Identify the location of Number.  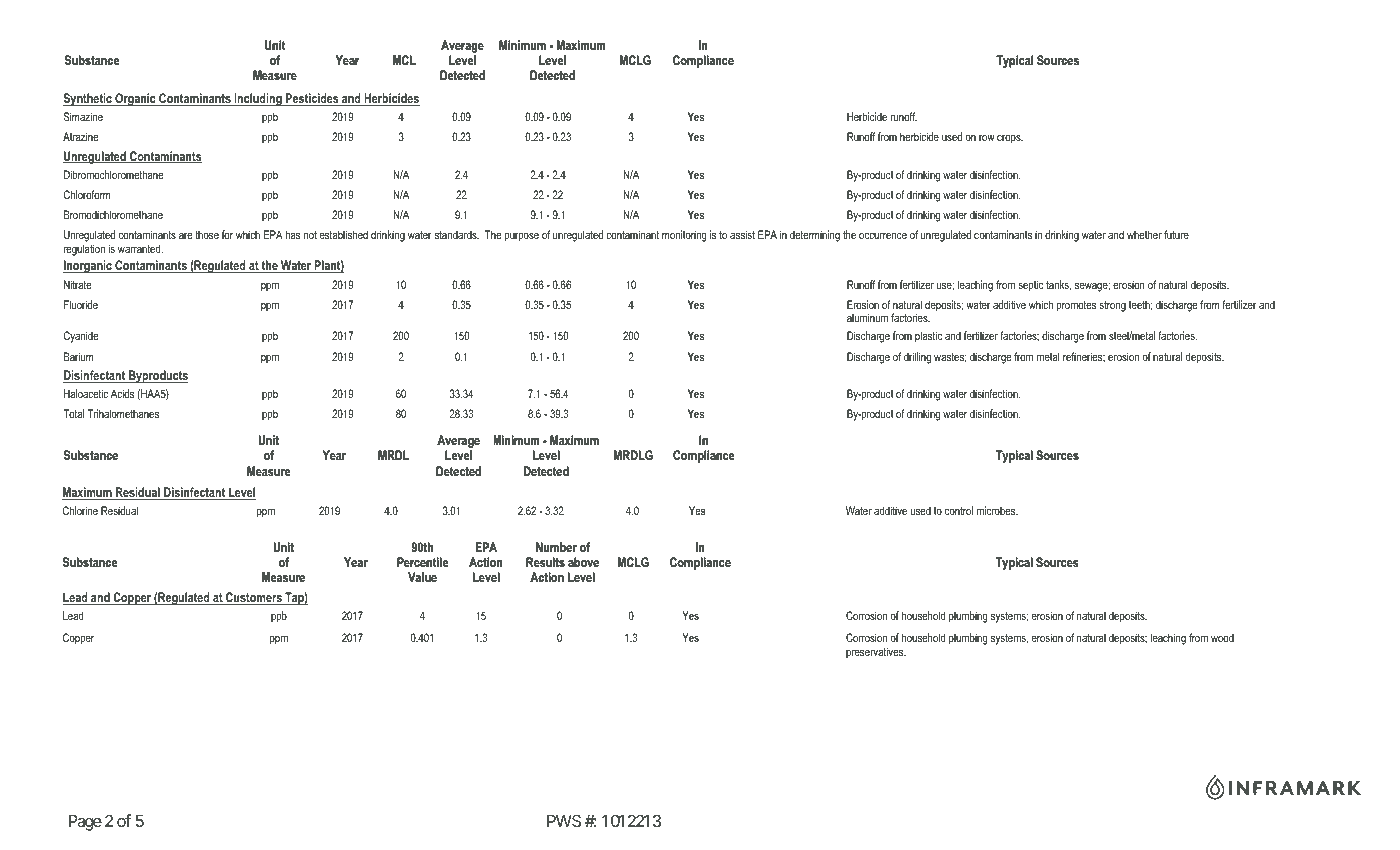
(556, 547).
